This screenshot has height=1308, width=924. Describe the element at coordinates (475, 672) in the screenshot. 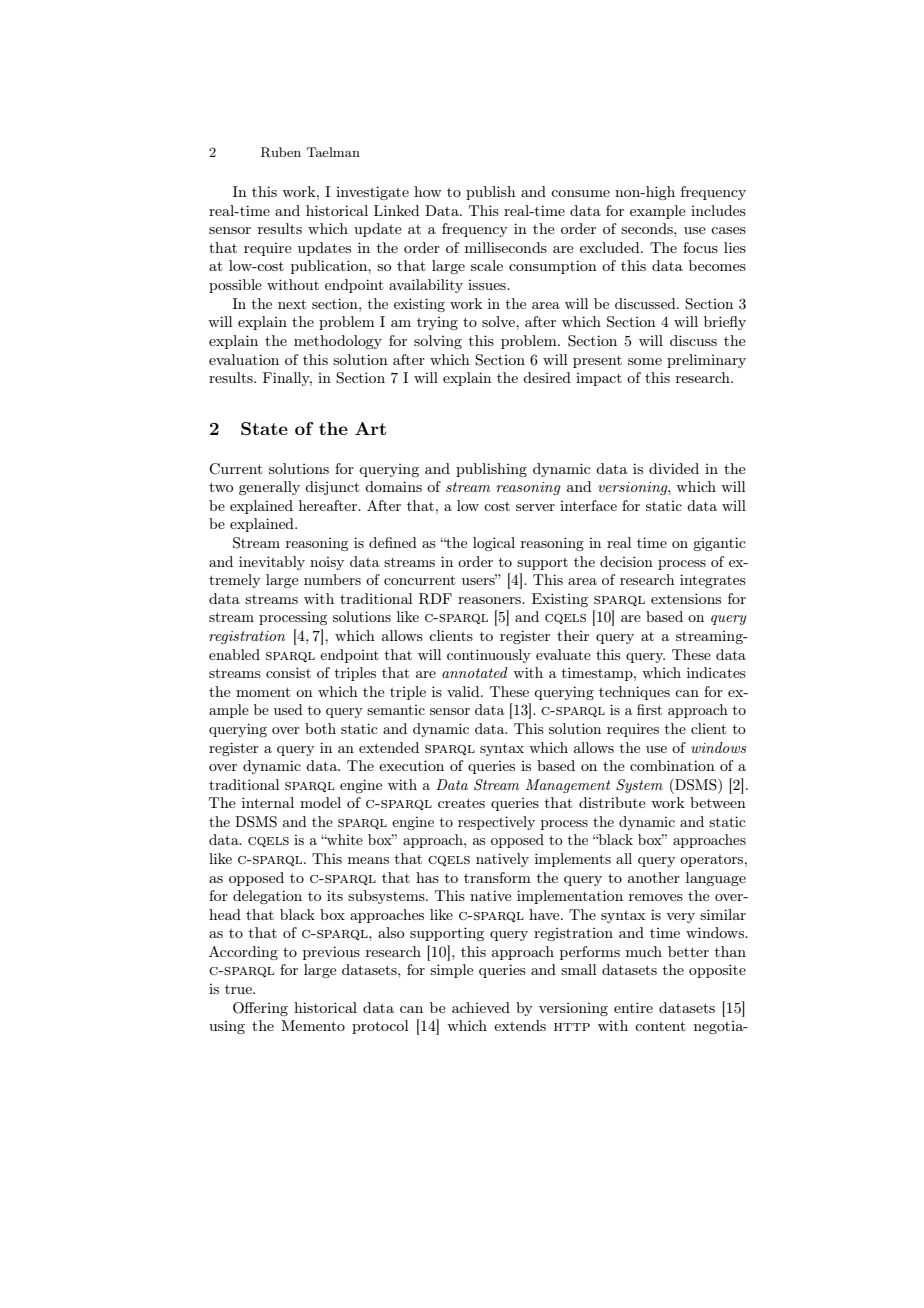

I see `annotated` at that location.
